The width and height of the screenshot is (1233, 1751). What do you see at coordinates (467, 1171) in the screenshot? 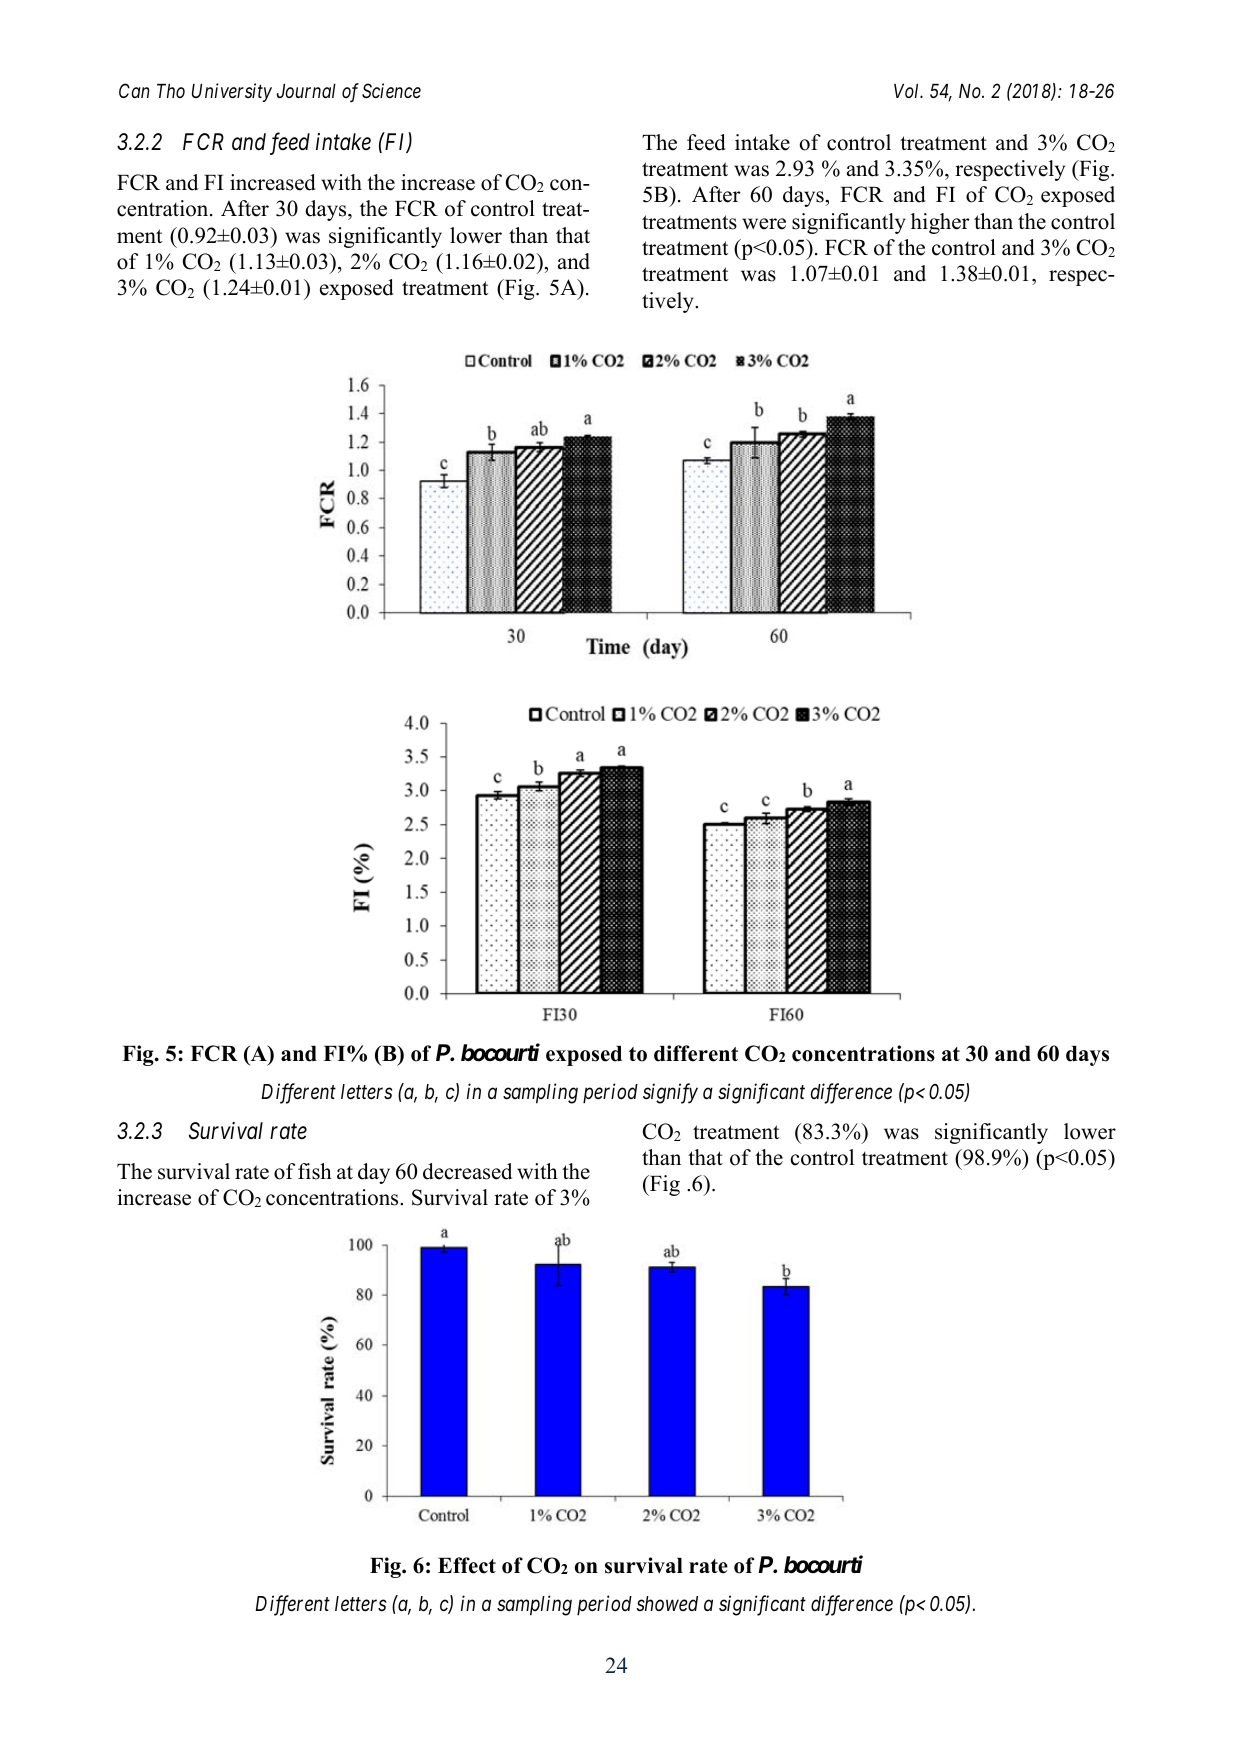
I see `decreased` at bounding box center [467, 1171].
